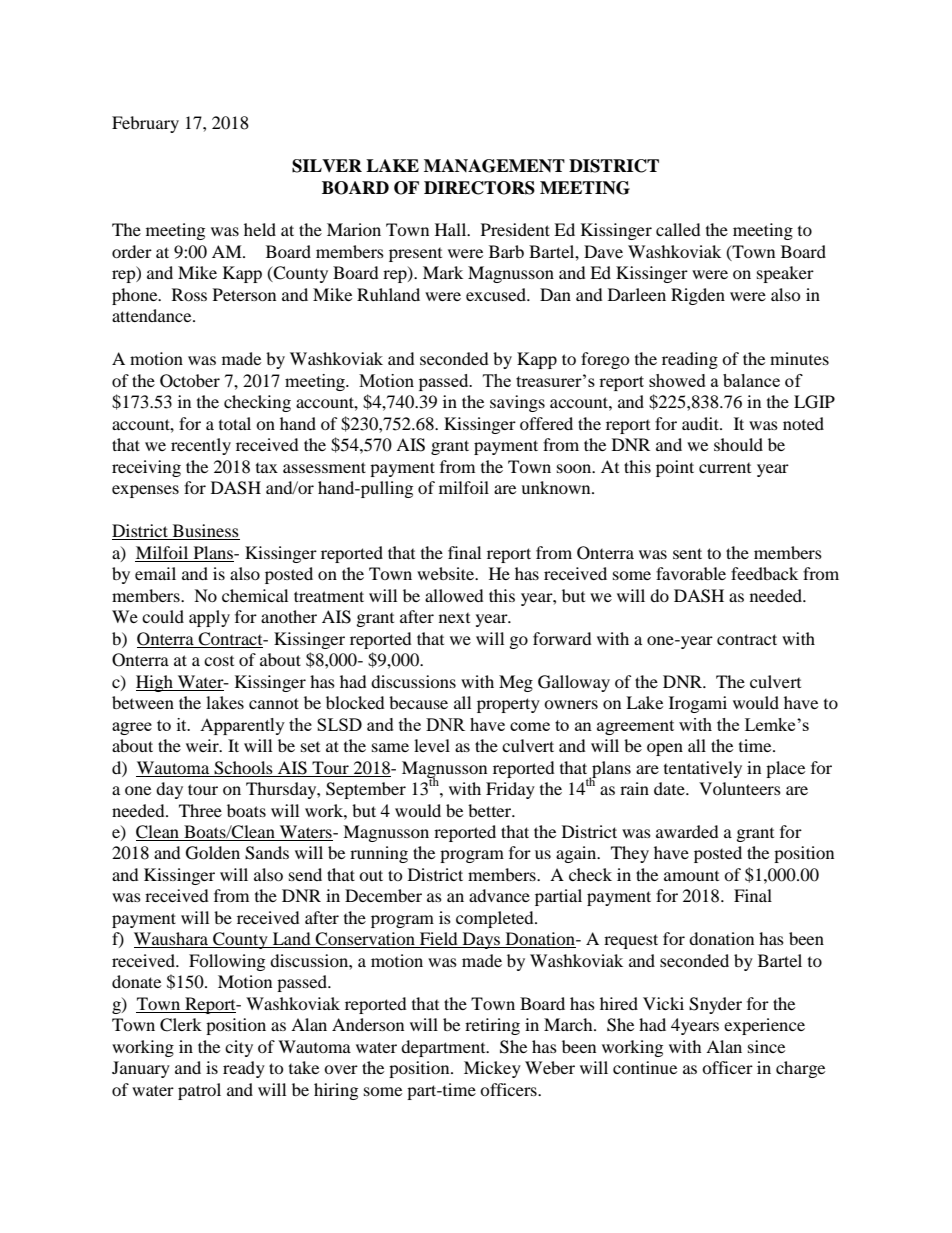 This screenshot has width=952, height=1233. Describe the element at coordinates (508, 705) in the screenshot. I see `property` at that location.
